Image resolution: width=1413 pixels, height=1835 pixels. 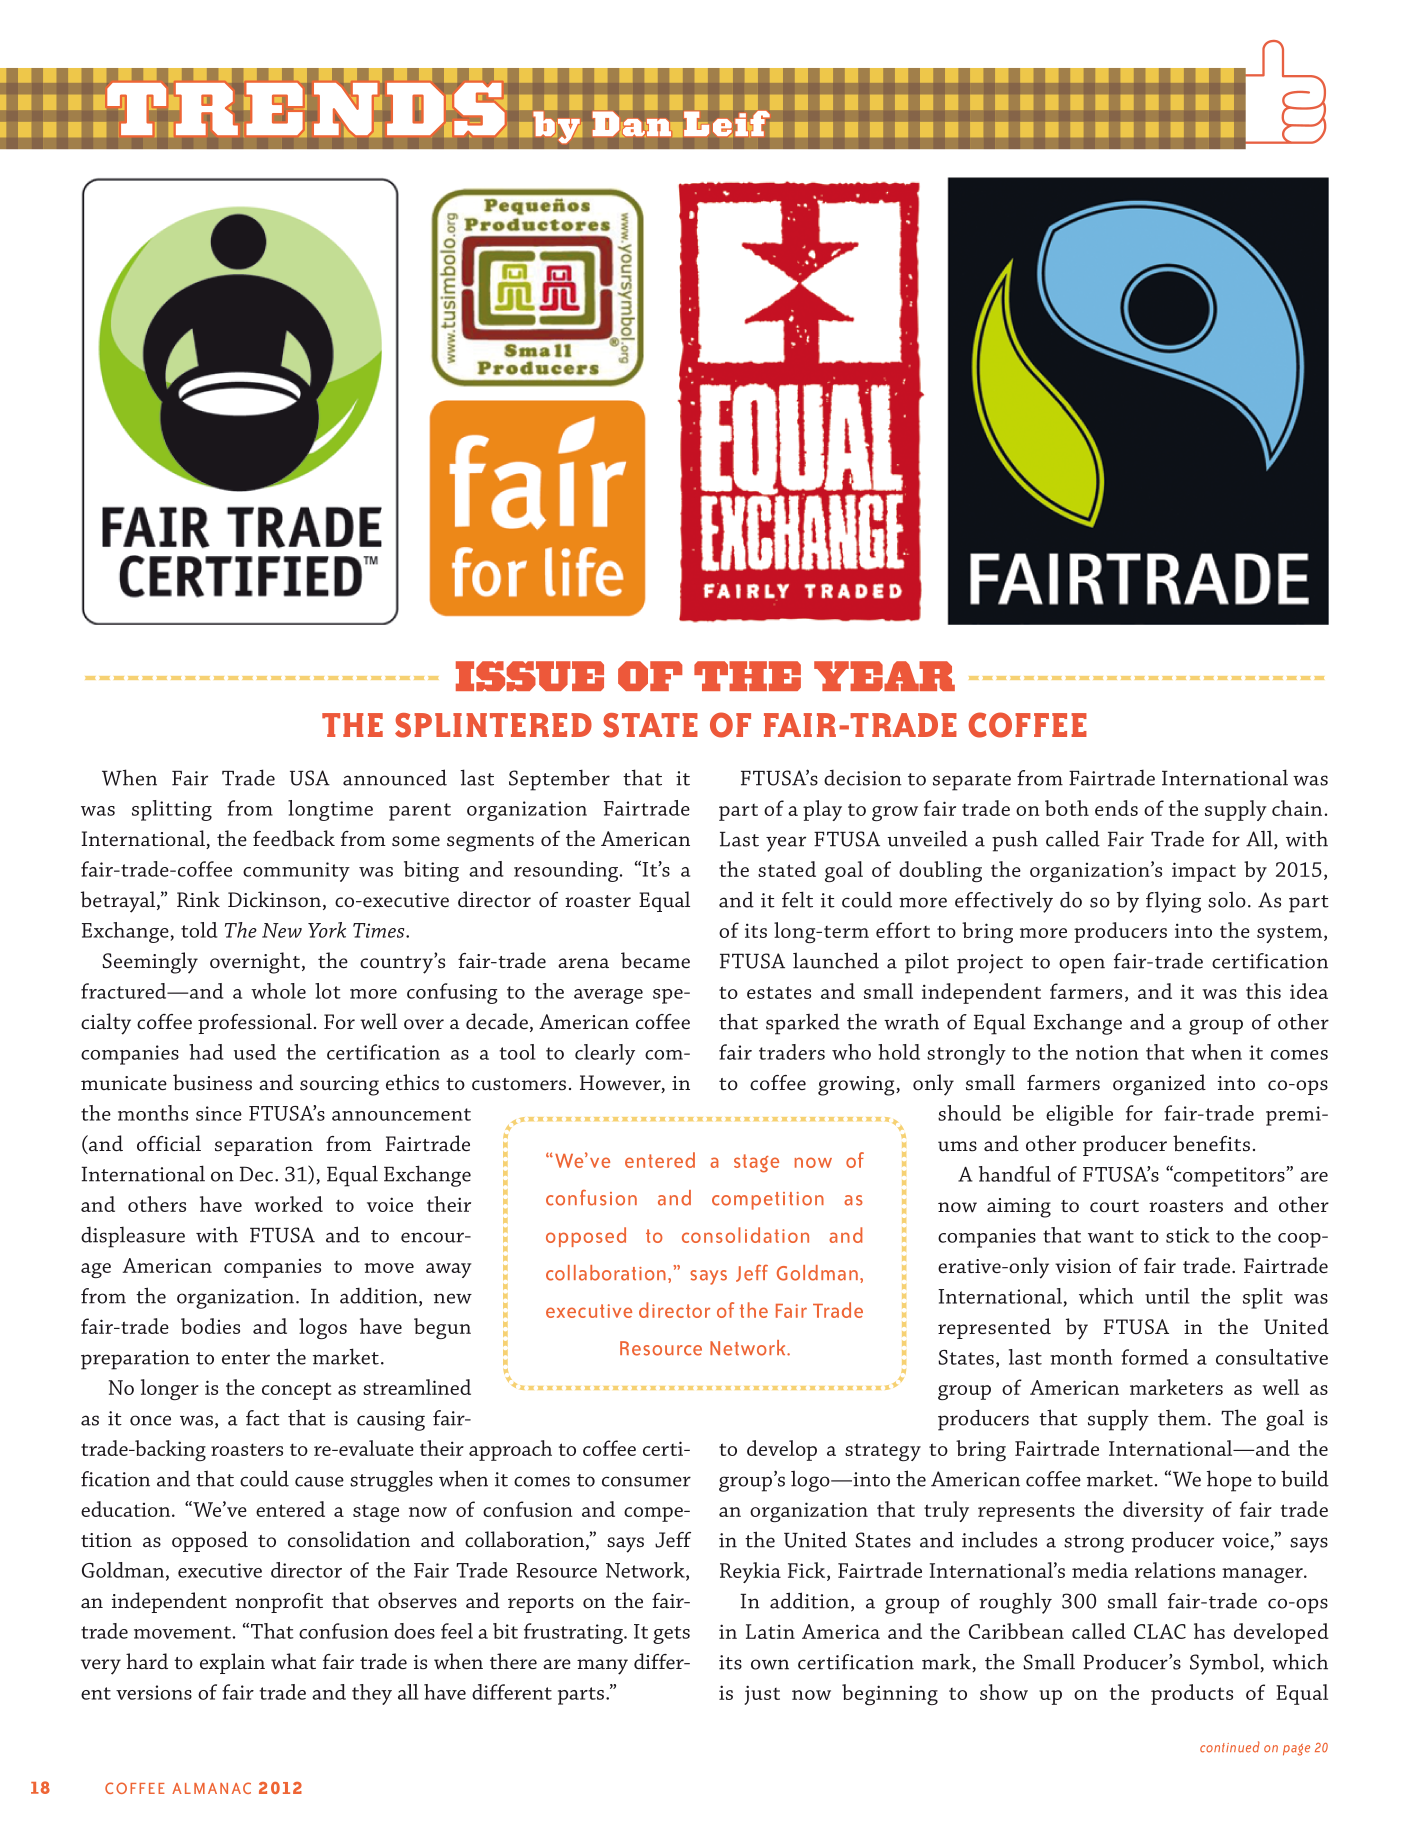 I want to click on whole, so click(x=278, y=991).
